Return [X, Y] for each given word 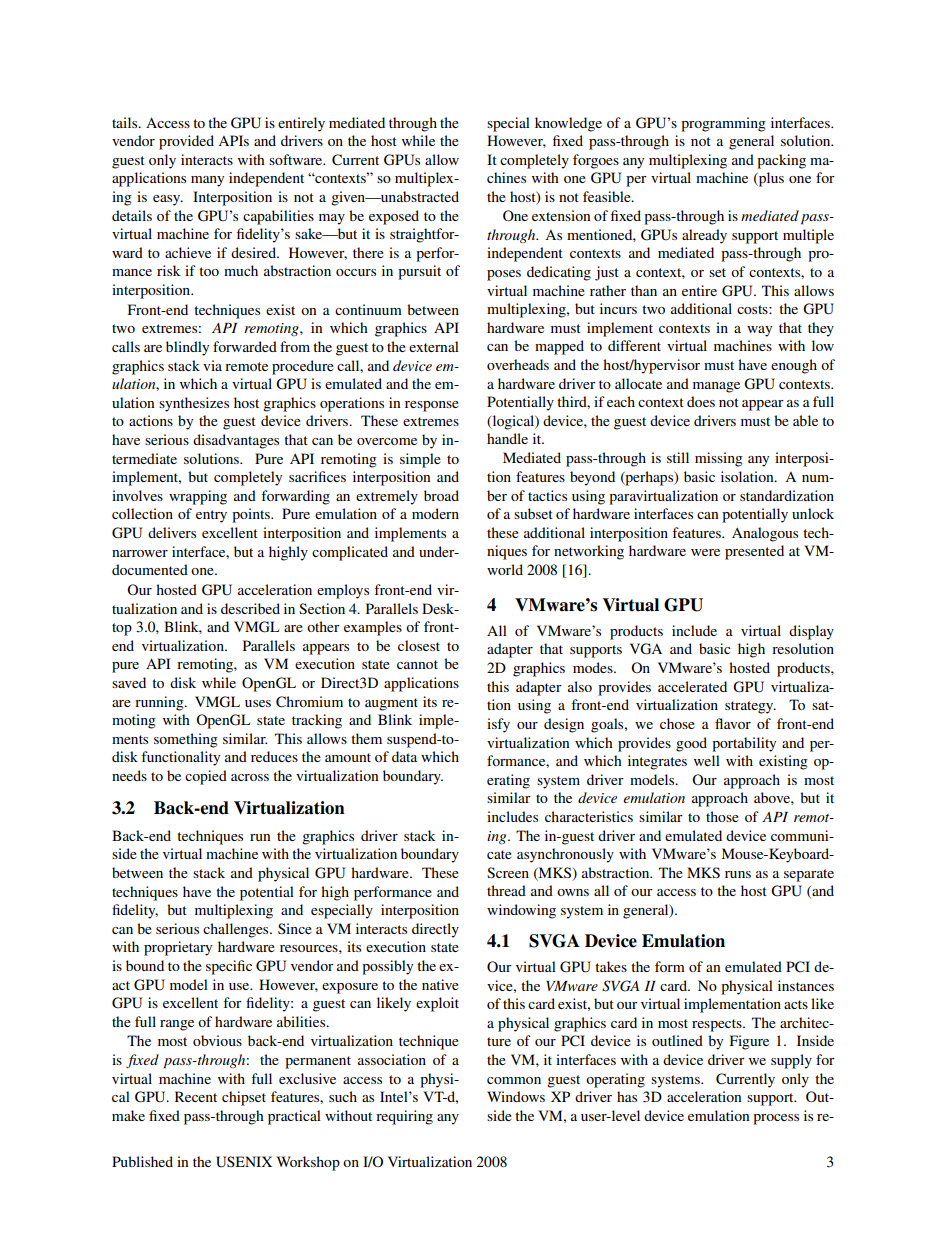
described [250, 608]
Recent [196, 1096]
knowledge [568, 124]
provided [186, 142]
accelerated [692, 686]
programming [723, 124]
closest [419, 645]
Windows [516, 1096]
